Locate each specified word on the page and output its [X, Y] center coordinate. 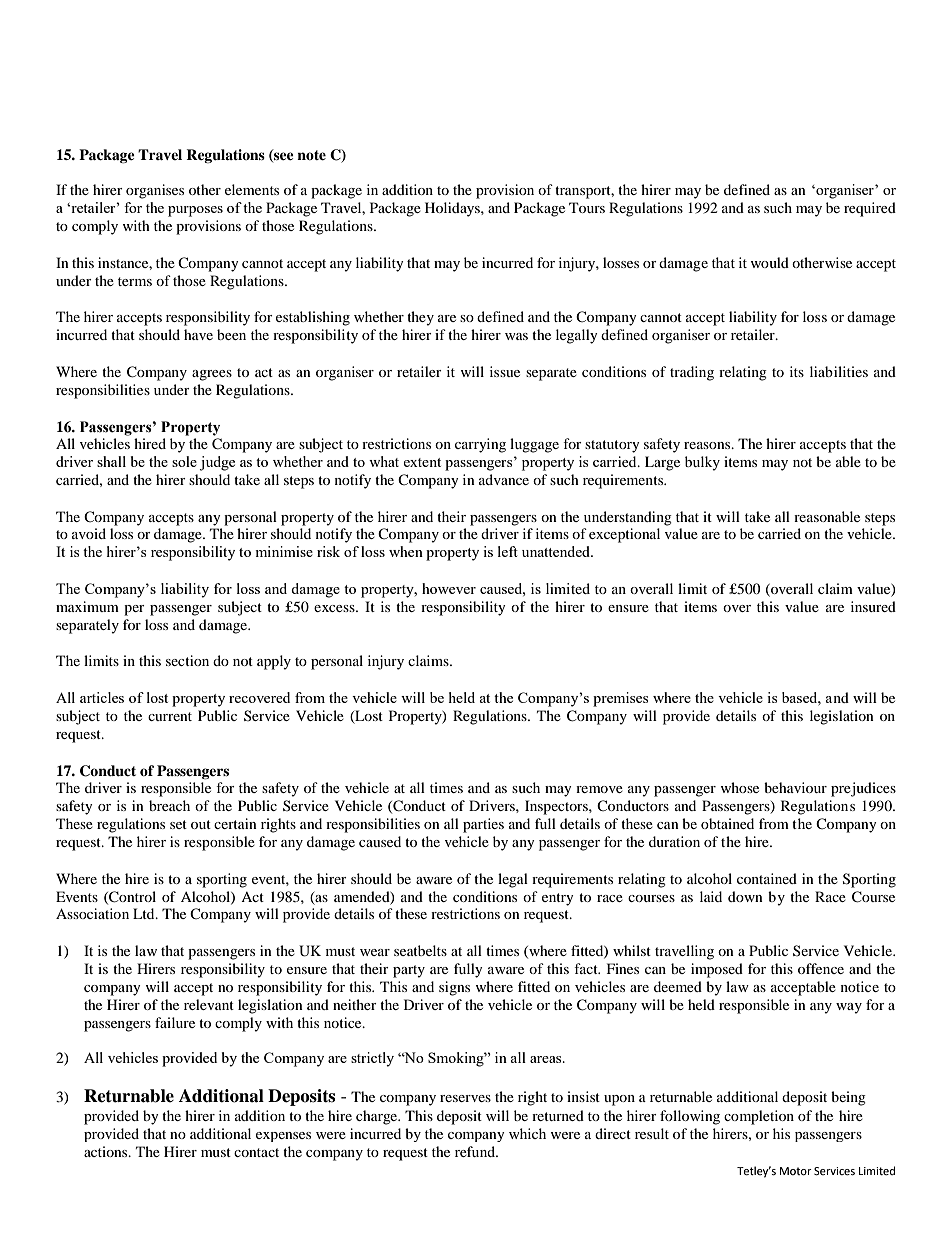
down [745, 896]
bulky [702, 463]
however [449, 588]
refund [476, 1151]
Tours [587, 207]
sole [184, 461]
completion [759, 1117]
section [187, 660]
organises [155, 191]
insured [873, 606]
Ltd [145, 913]
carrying [480, 445]
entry [558, 899]
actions [107, 1151]
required [870, 209]
